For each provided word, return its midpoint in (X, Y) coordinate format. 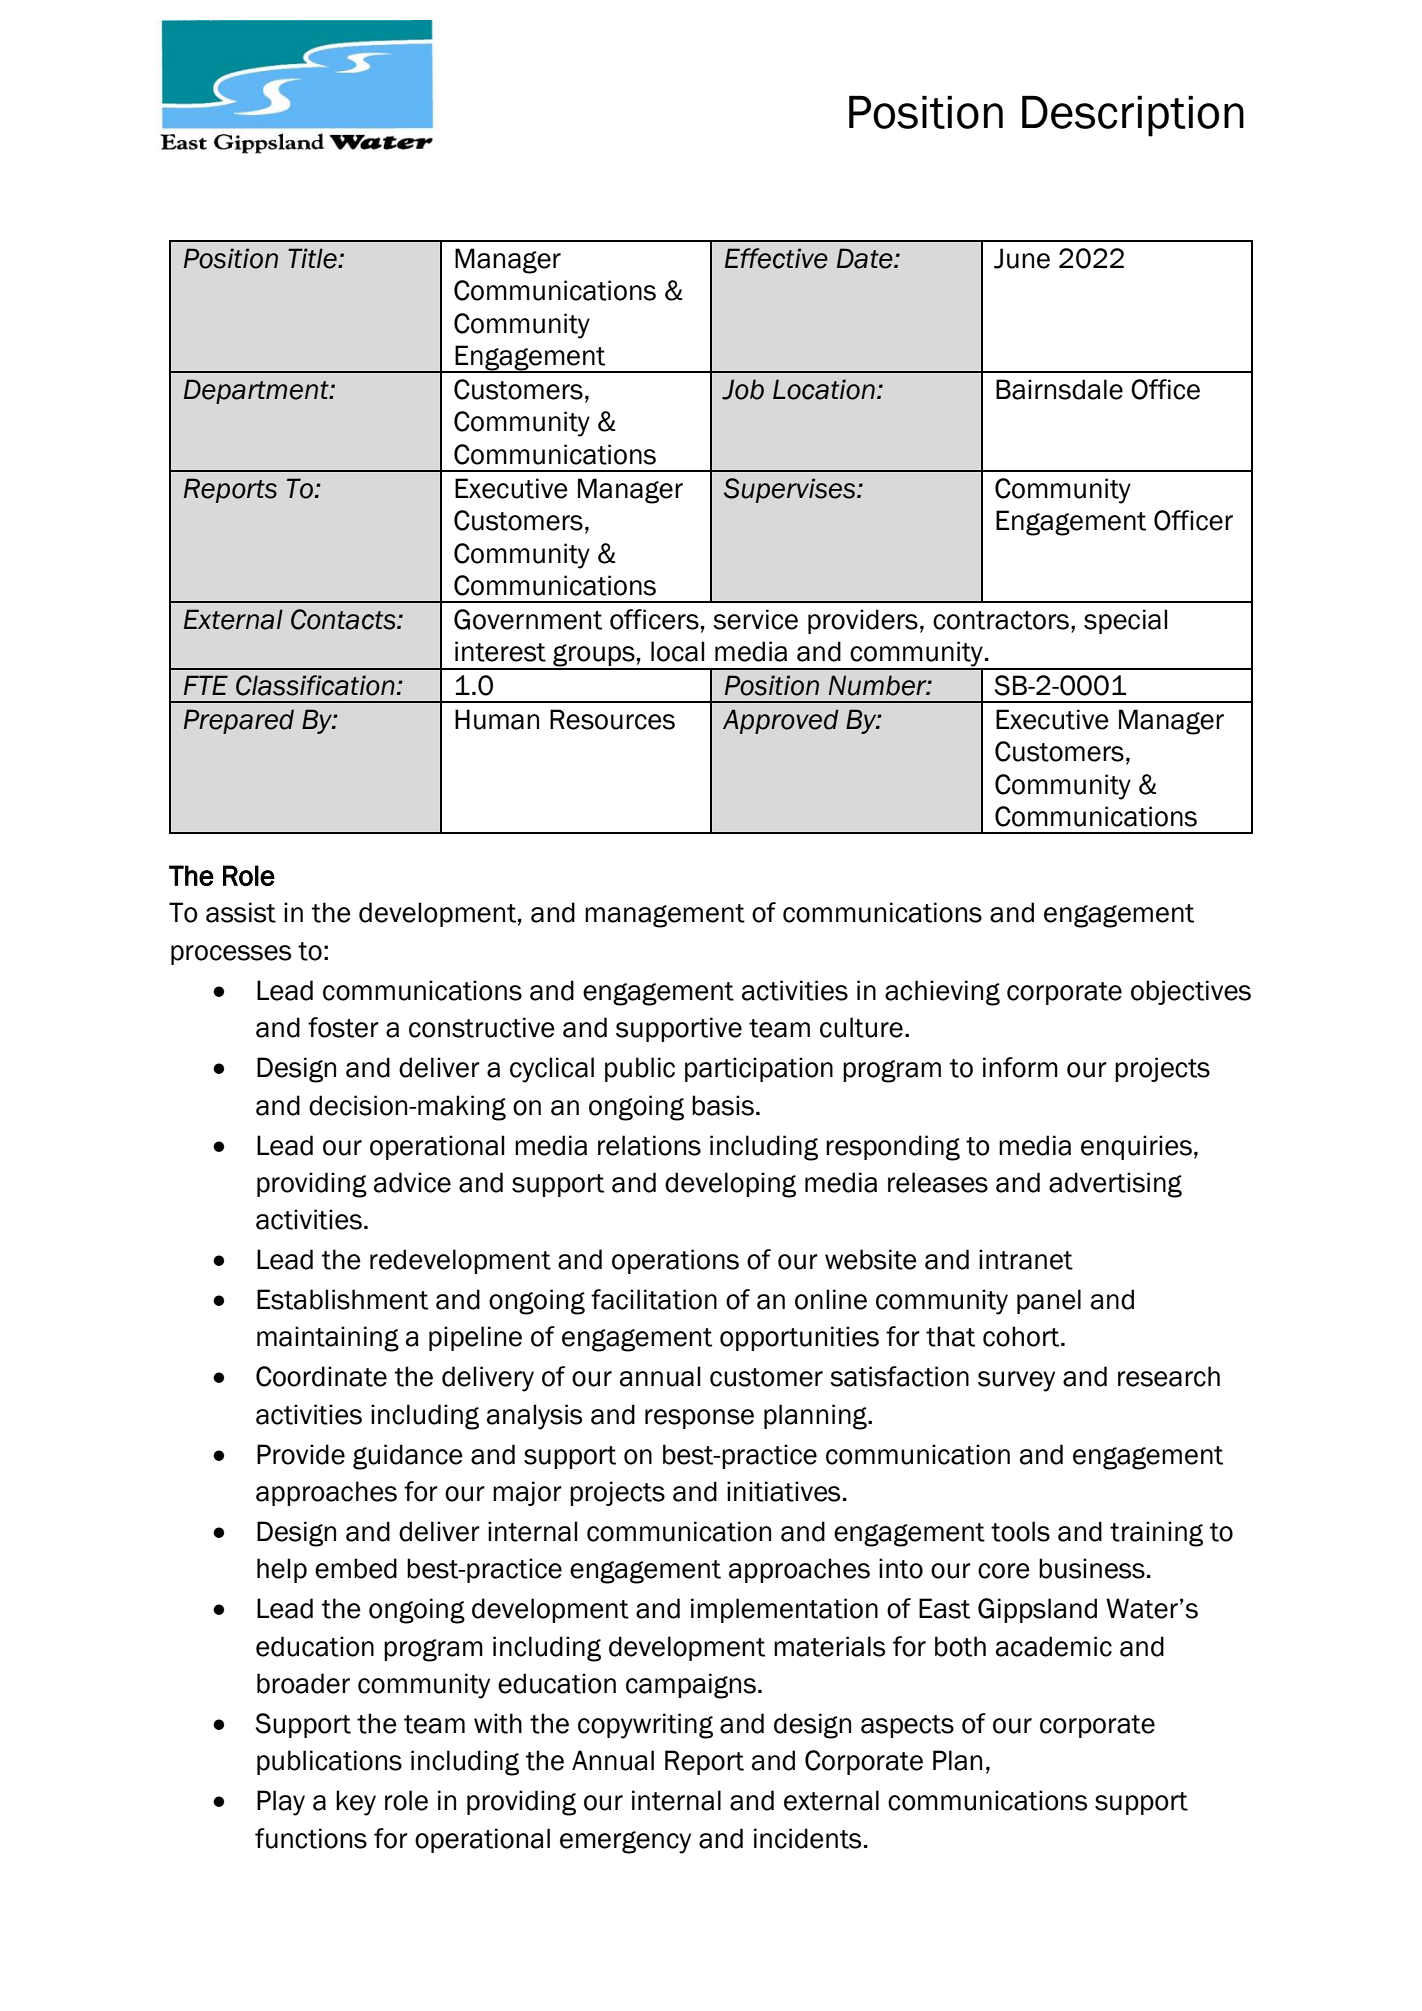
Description (1133, 116)
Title (313, 258)
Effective (776, 258)
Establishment (342, 1299)
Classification (315, 685)
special (1125, 621)
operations (675, 1261)
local (677, 651)
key (356, 1803)
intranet (1026, 1259)
